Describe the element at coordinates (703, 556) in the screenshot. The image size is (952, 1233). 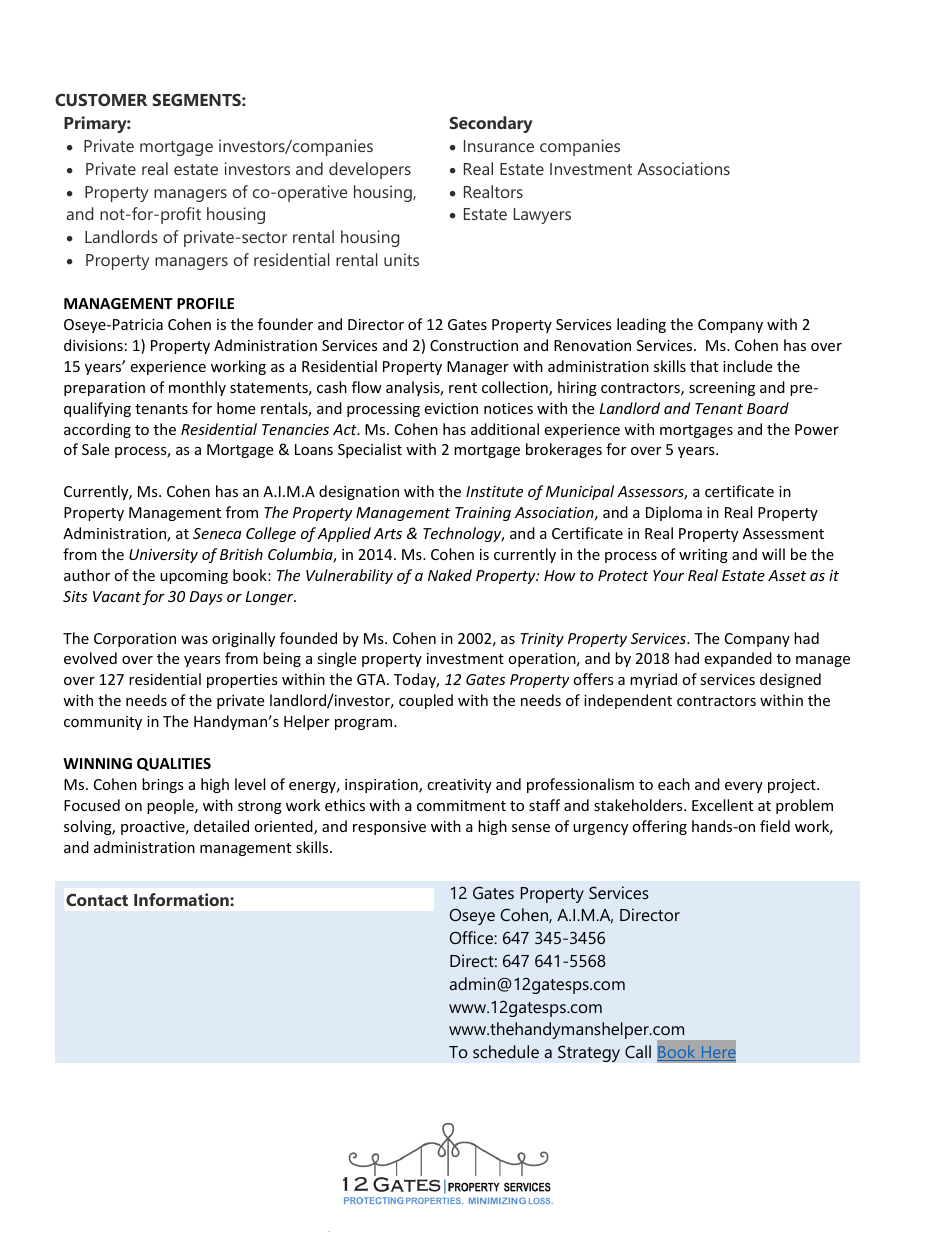
I see `writing` at that location.
